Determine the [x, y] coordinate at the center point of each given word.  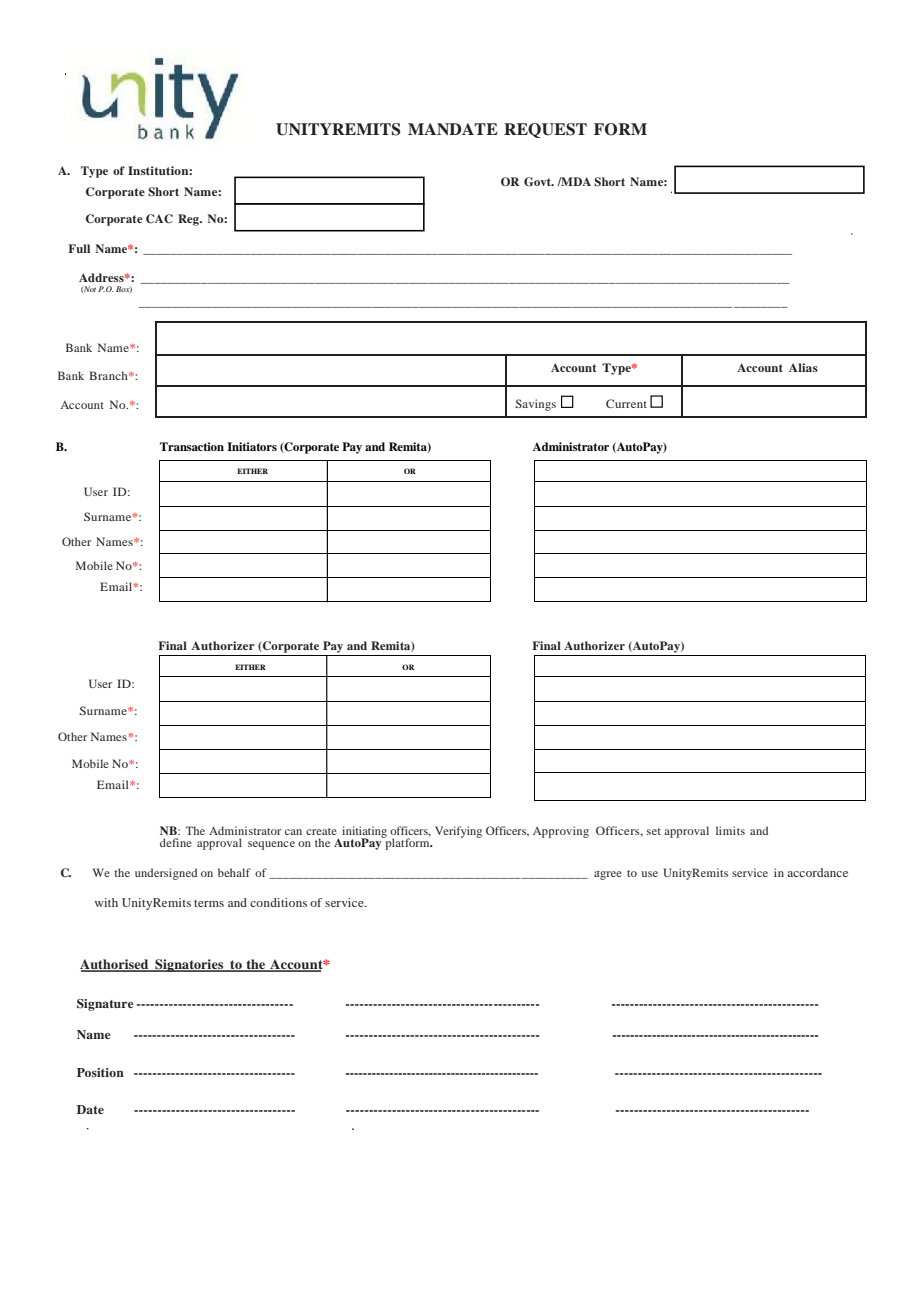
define [176, 842]
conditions [278, 902]
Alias [803, 367]
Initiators [252, 446]
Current [626, 403]
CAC [159, 219]
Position [100, 1072]
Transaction [192, 446]
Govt [539, 182]
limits [730, 830]
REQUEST [545, 130]
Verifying [458, 832]
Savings [535, 405]
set [654, 831]
